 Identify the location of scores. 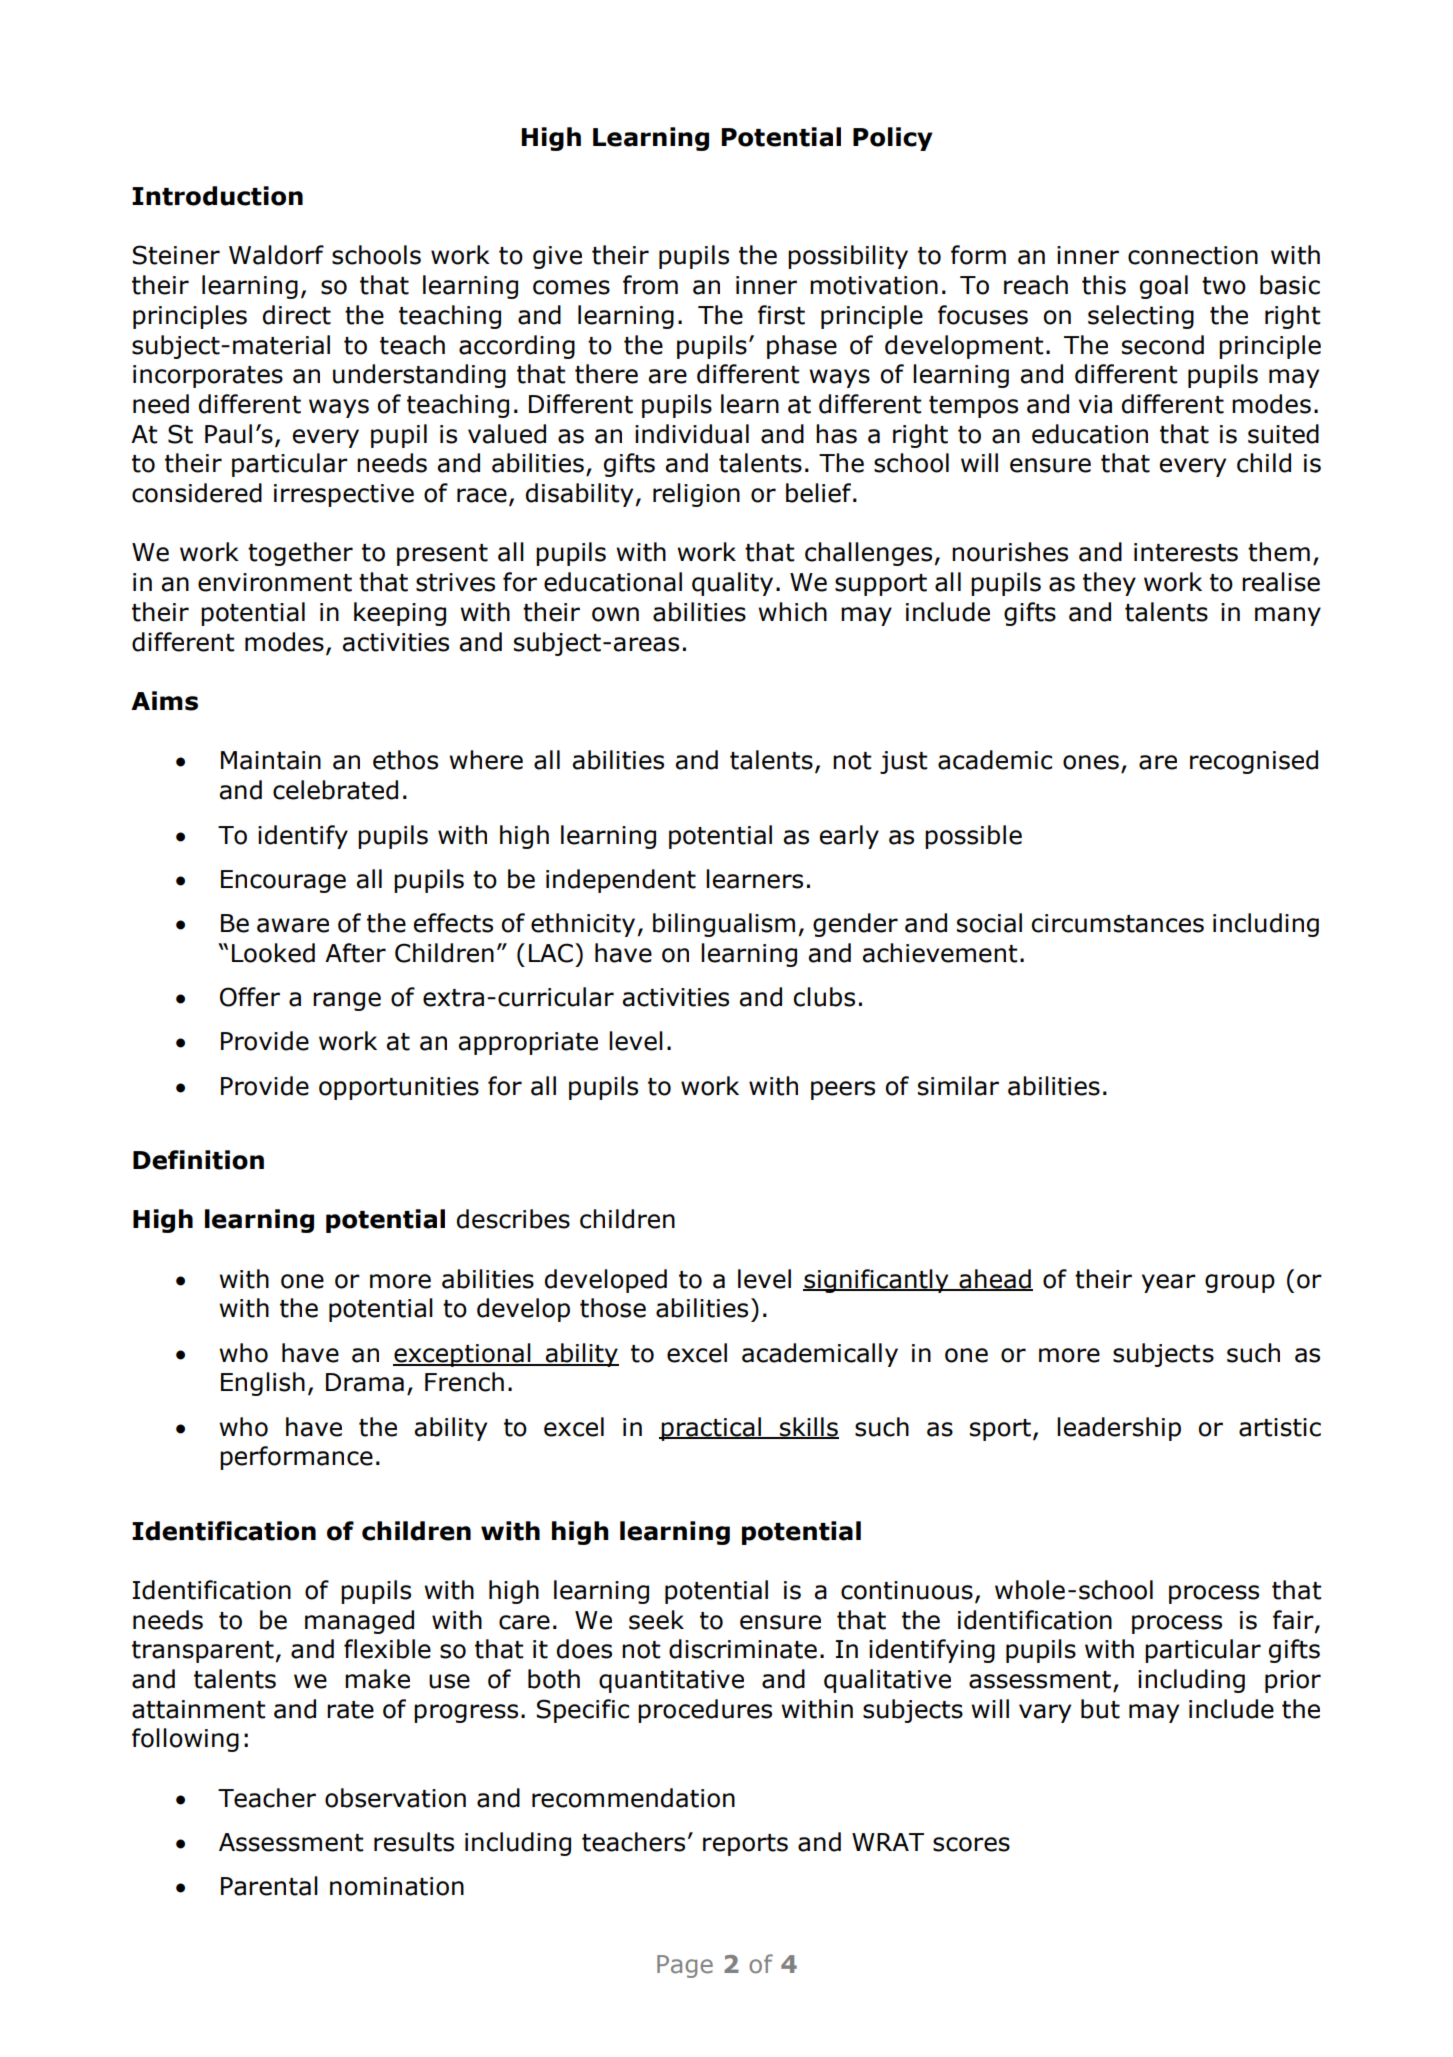
(971, 1844).
